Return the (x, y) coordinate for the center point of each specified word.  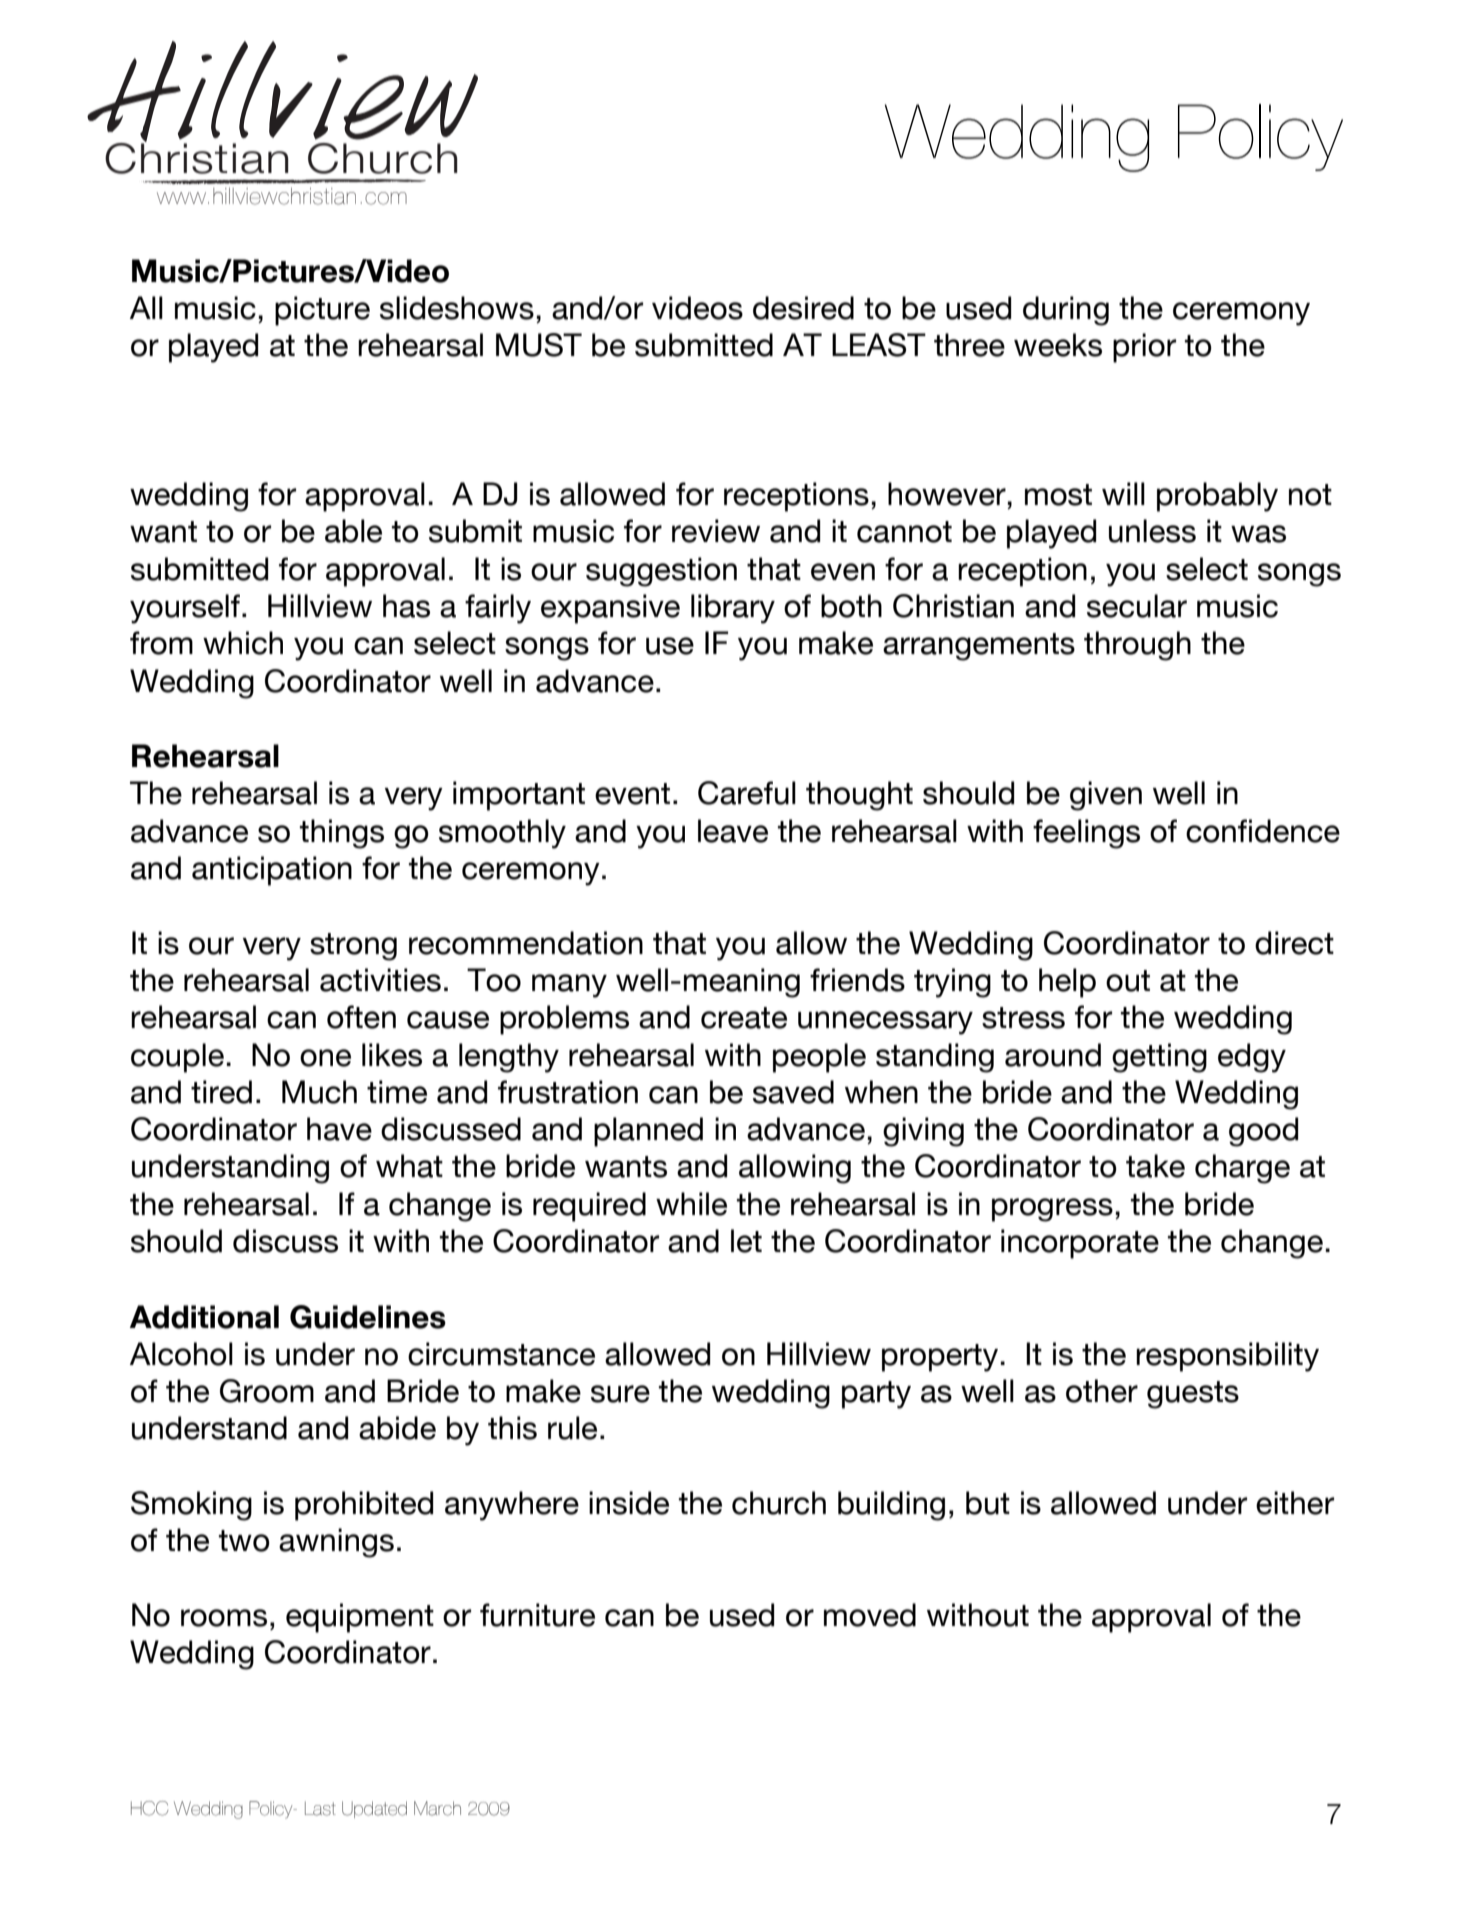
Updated (374, 1809)
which (243, 643)
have (339, 1129)
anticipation (272, 871)
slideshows (457, 308)
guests (1193, 1395)
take (1155, 1166)
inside (629, 1503)
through (1137, 646)
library (733, 609)
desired (803, 308)
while (691, 1204)
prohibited (364, 1506)
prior (1144, 348)
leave (733, 831)
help (1067, 983)
